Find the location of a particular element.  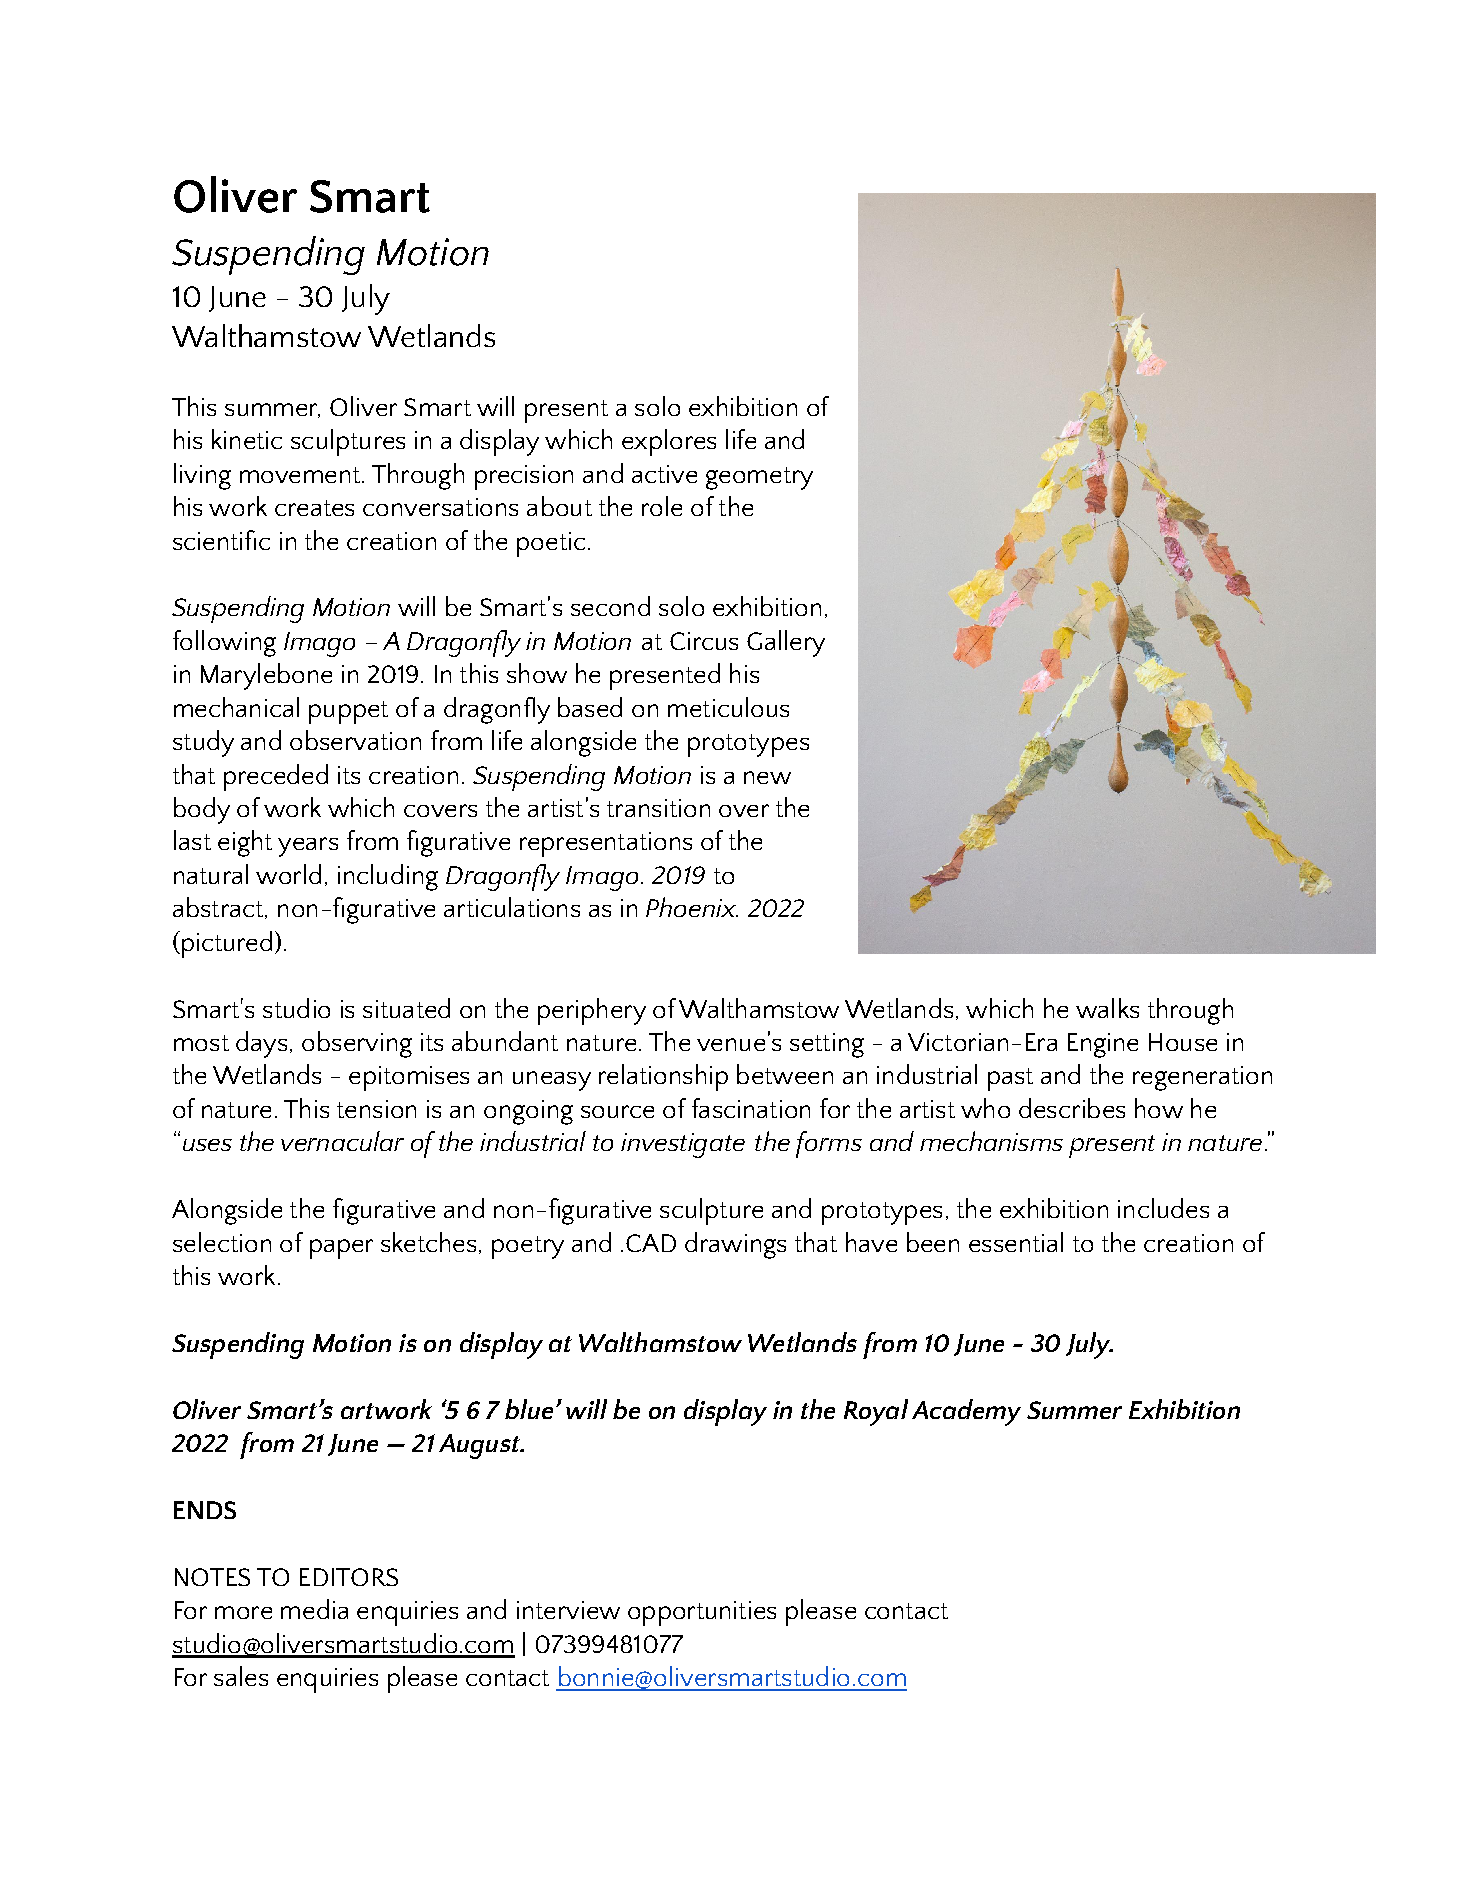

movement is located at coordinates (300, 475).
